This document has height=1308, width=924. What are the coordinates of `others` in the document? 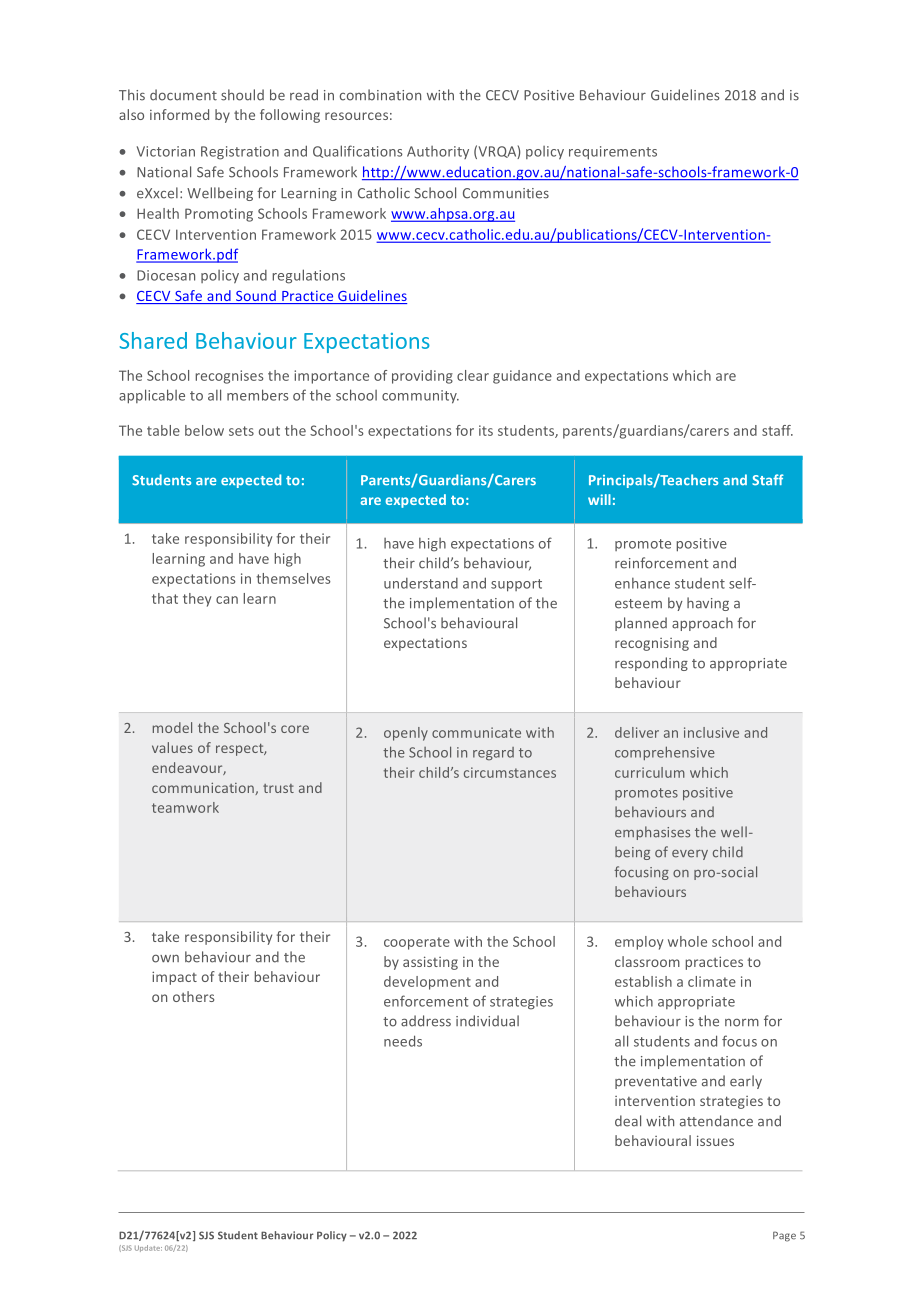 It's located at (193, 996).
